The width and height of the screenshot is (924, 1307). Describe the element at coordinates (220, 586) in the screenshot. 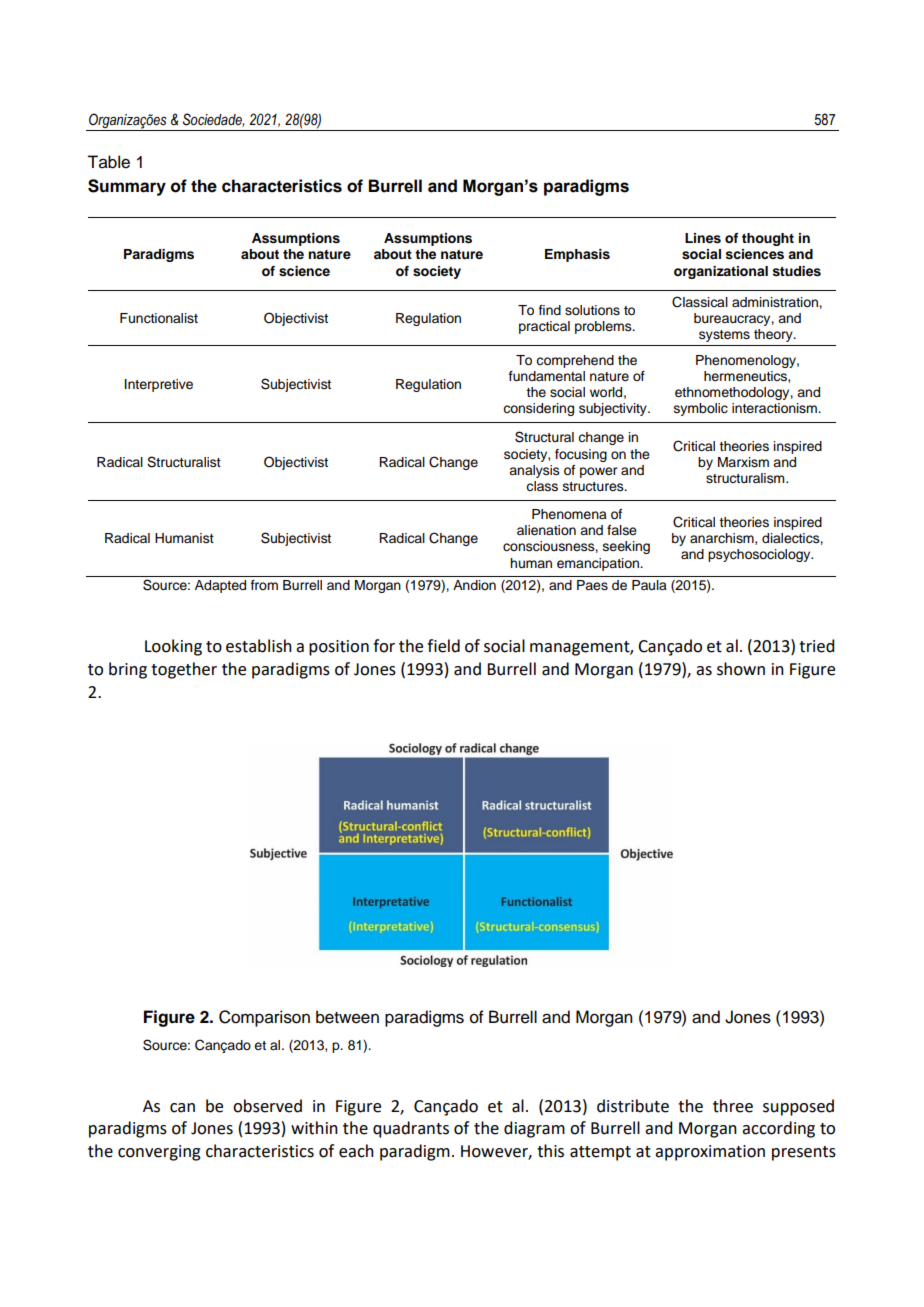

I see `Adapted` at that location.
